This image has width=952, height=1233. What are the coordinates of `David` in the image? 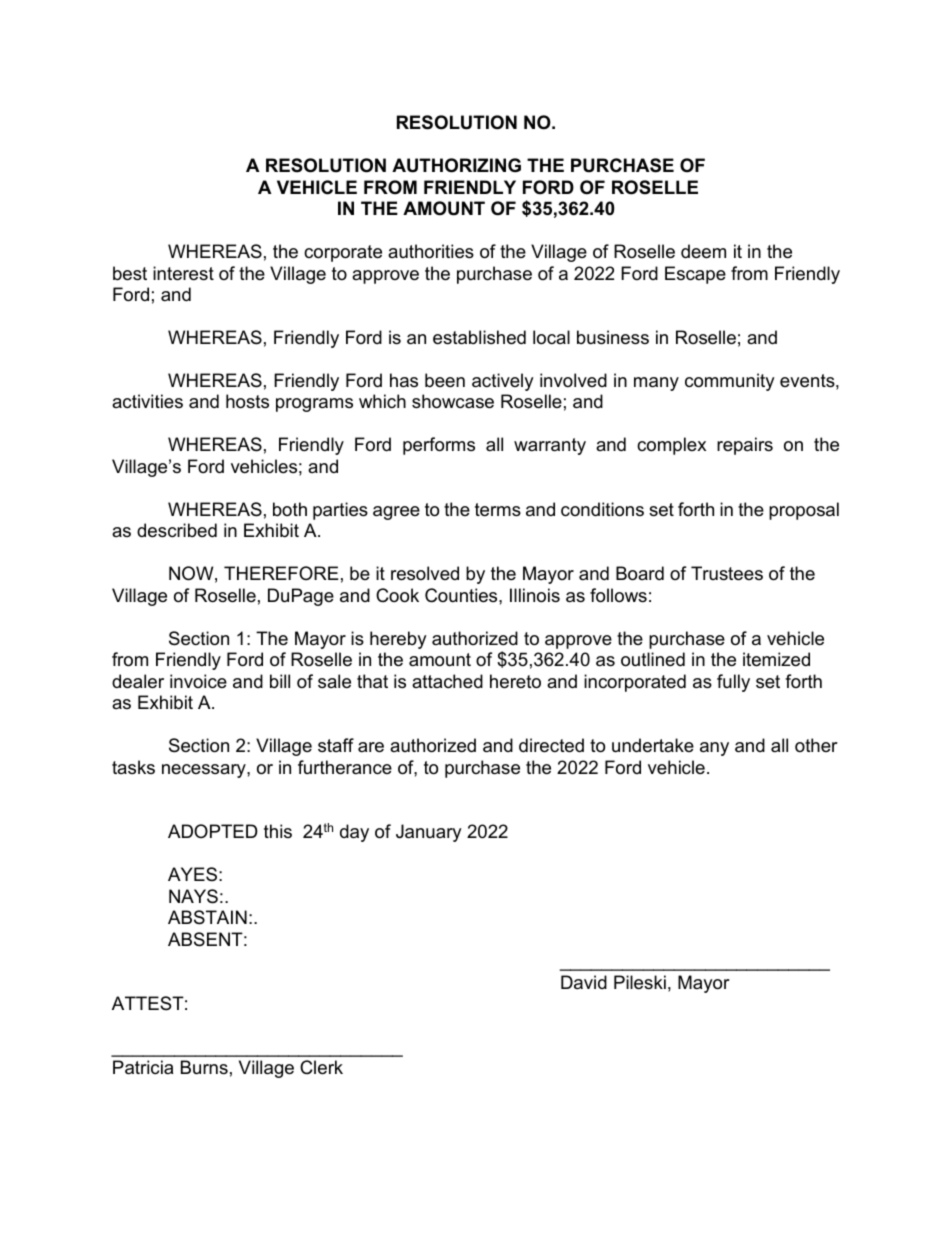 It's located at (584, 982).
